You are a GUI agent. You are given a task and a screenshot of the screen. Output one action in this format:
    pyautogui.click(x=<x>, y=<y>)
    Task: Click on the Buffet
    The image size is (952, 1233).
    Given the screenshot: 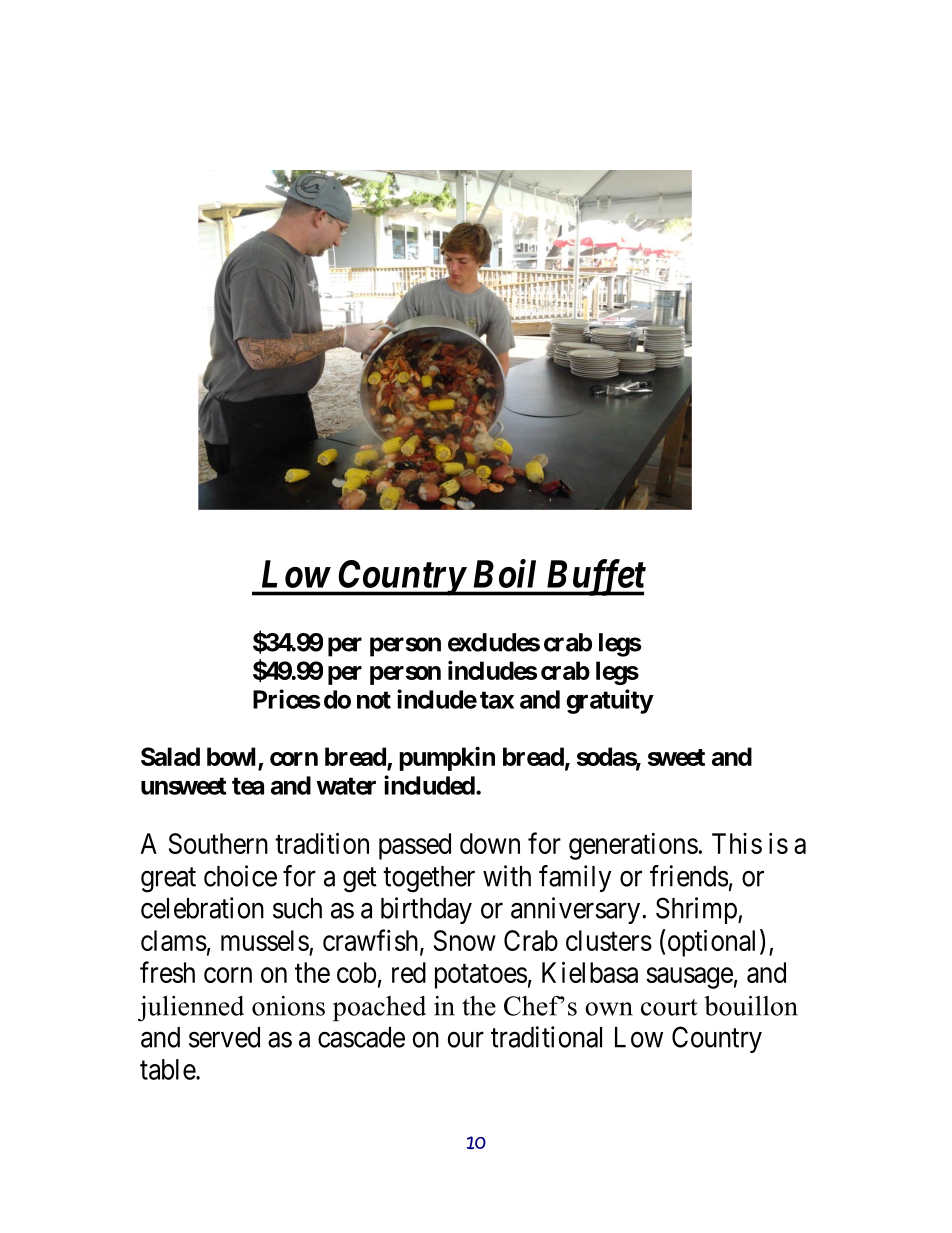 What is the action you would take?
    pyautogui.click(x=594, y=577)
